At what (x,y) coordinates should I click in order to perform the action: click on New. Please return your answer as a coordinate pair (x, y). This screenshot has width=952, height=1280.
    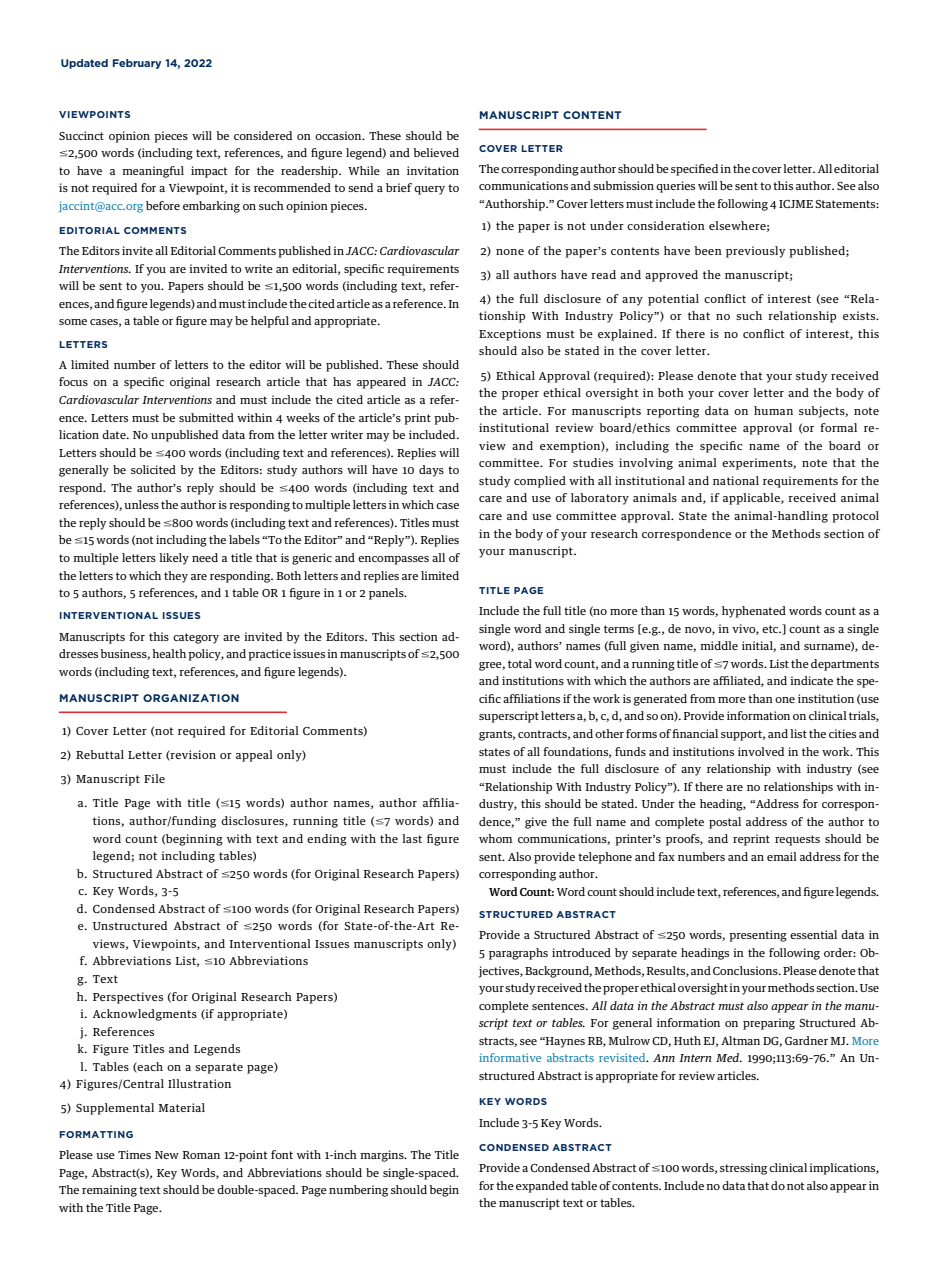
    Looking at the image, I should click on (167, 1155).
